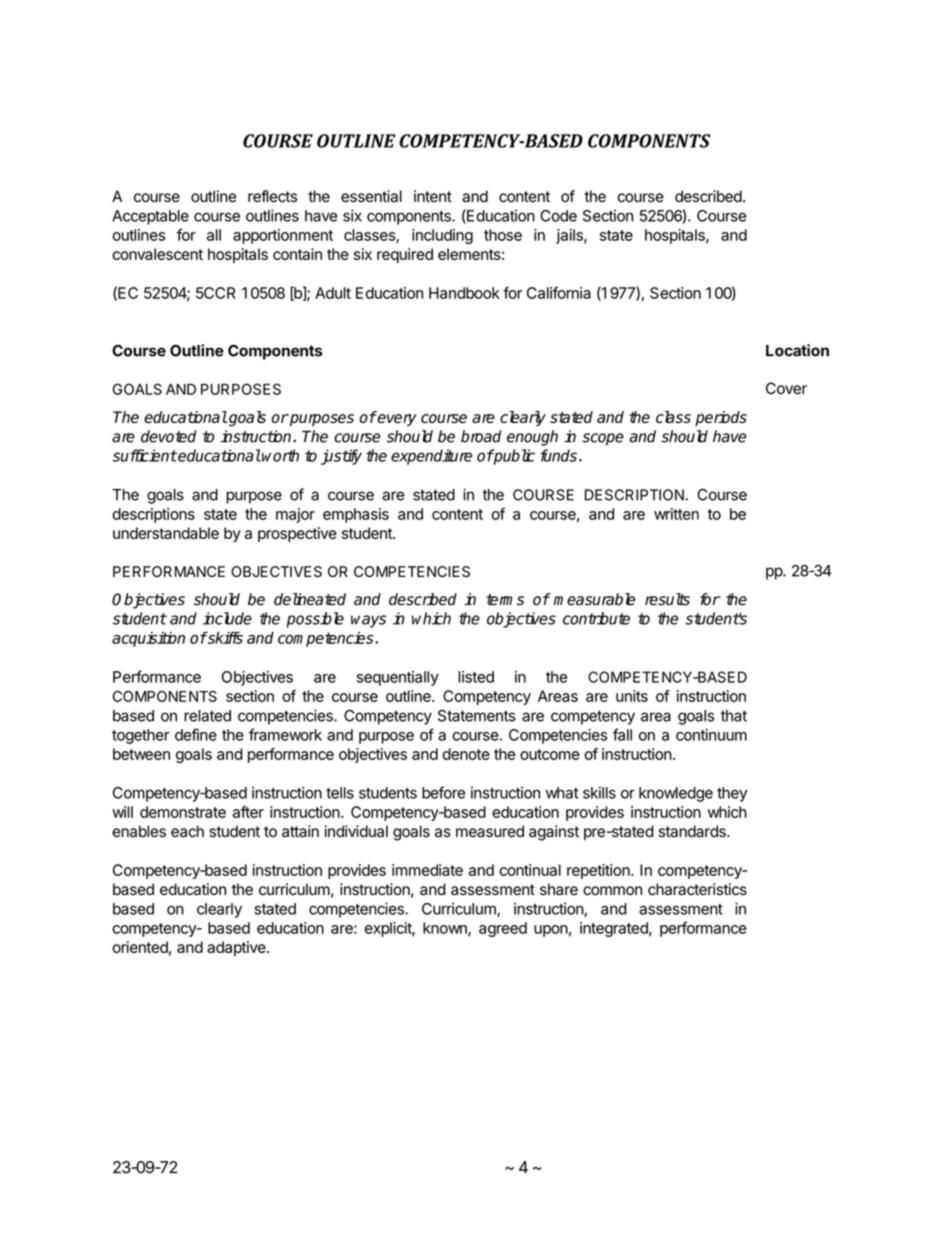  Describe the element at coordinates (721, 418) in the document. I see `periods` at that location.
